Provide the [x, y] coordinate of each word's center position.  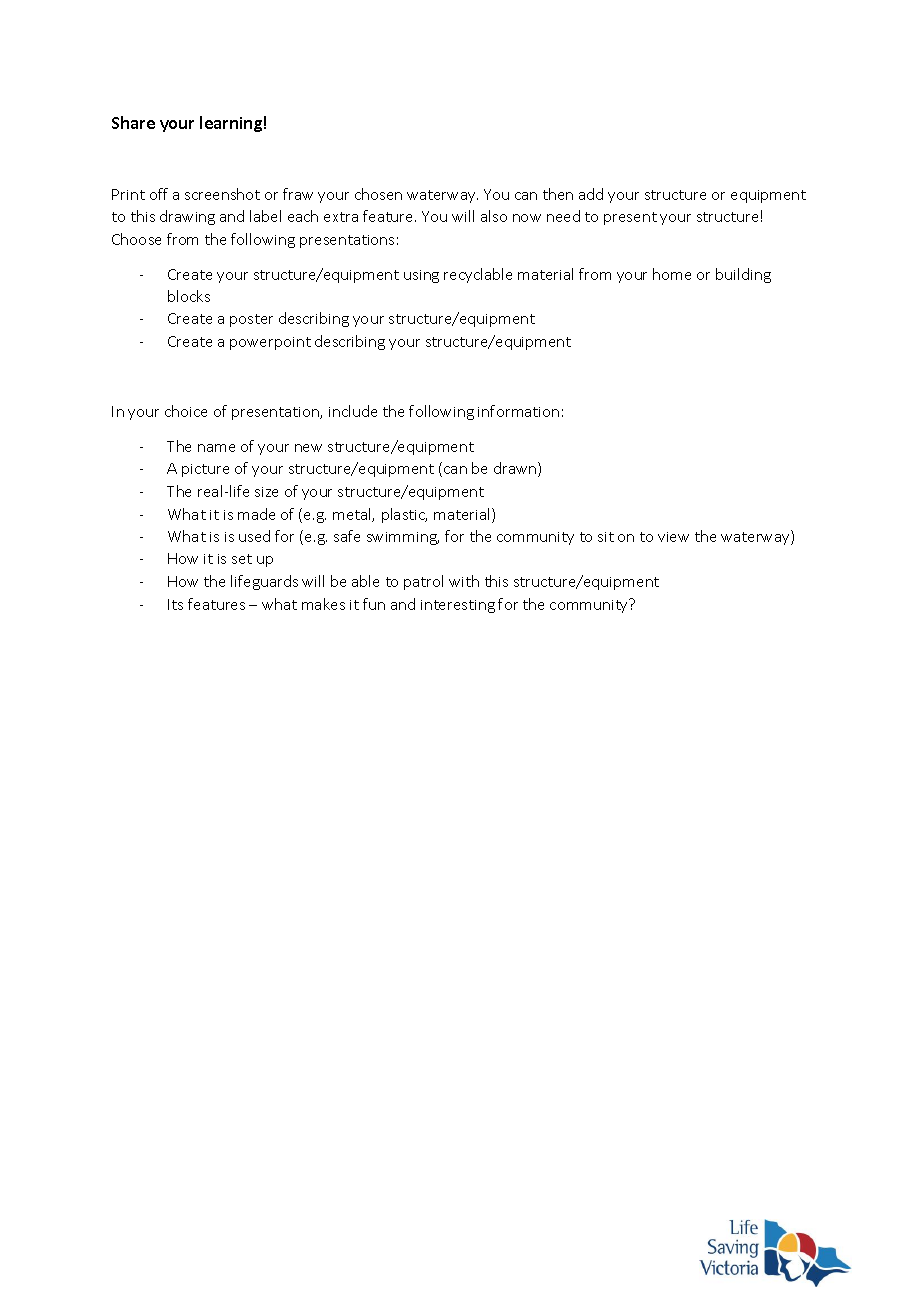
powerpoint [270, 343]
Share [133, 122]
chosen [378, 194]
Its [175, 604]
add [591, 194]
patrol [423, 582]
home [672, 274]
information [518, 411]
